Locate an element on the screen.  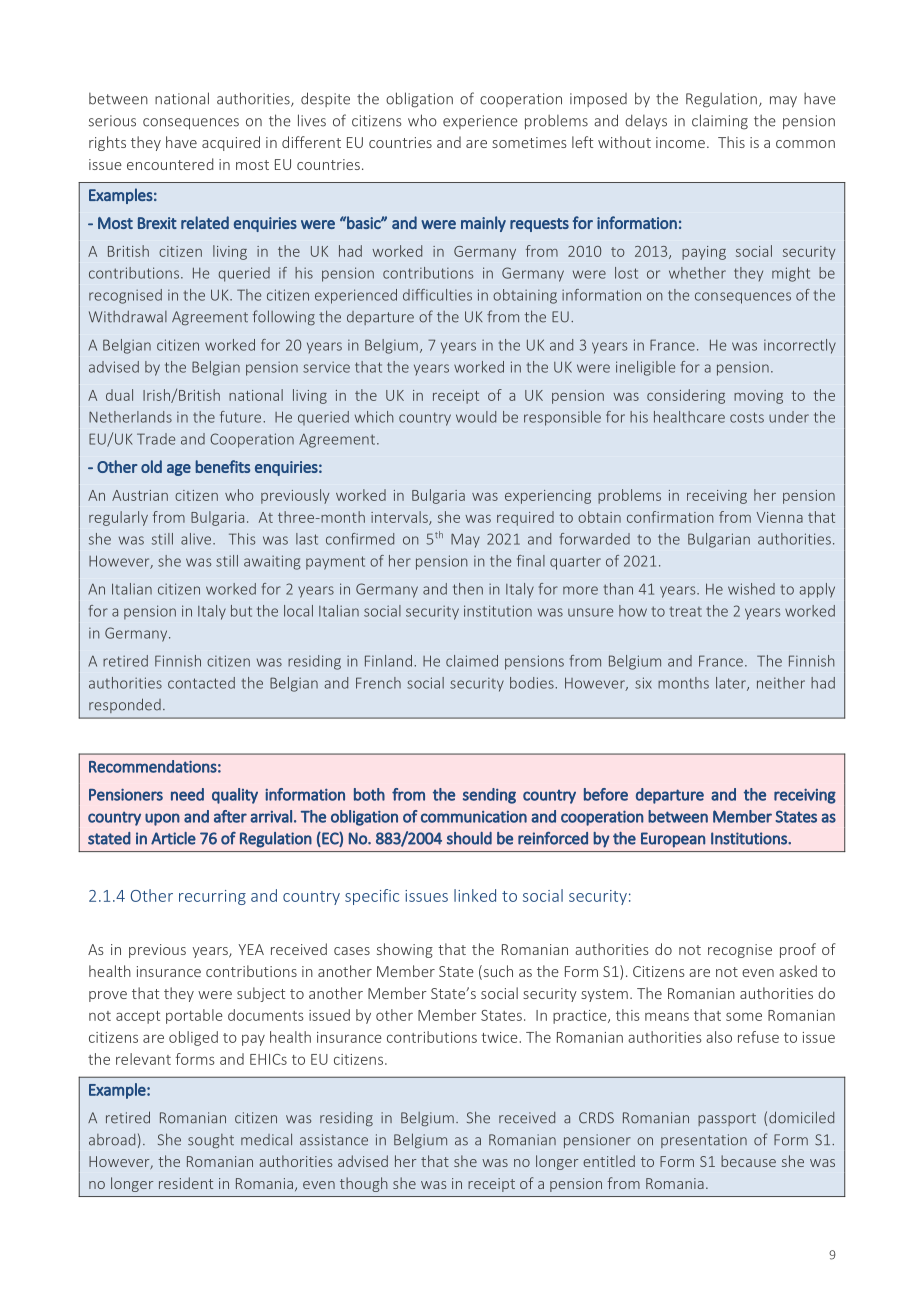
acquired is located at coordinates (231, 143).
